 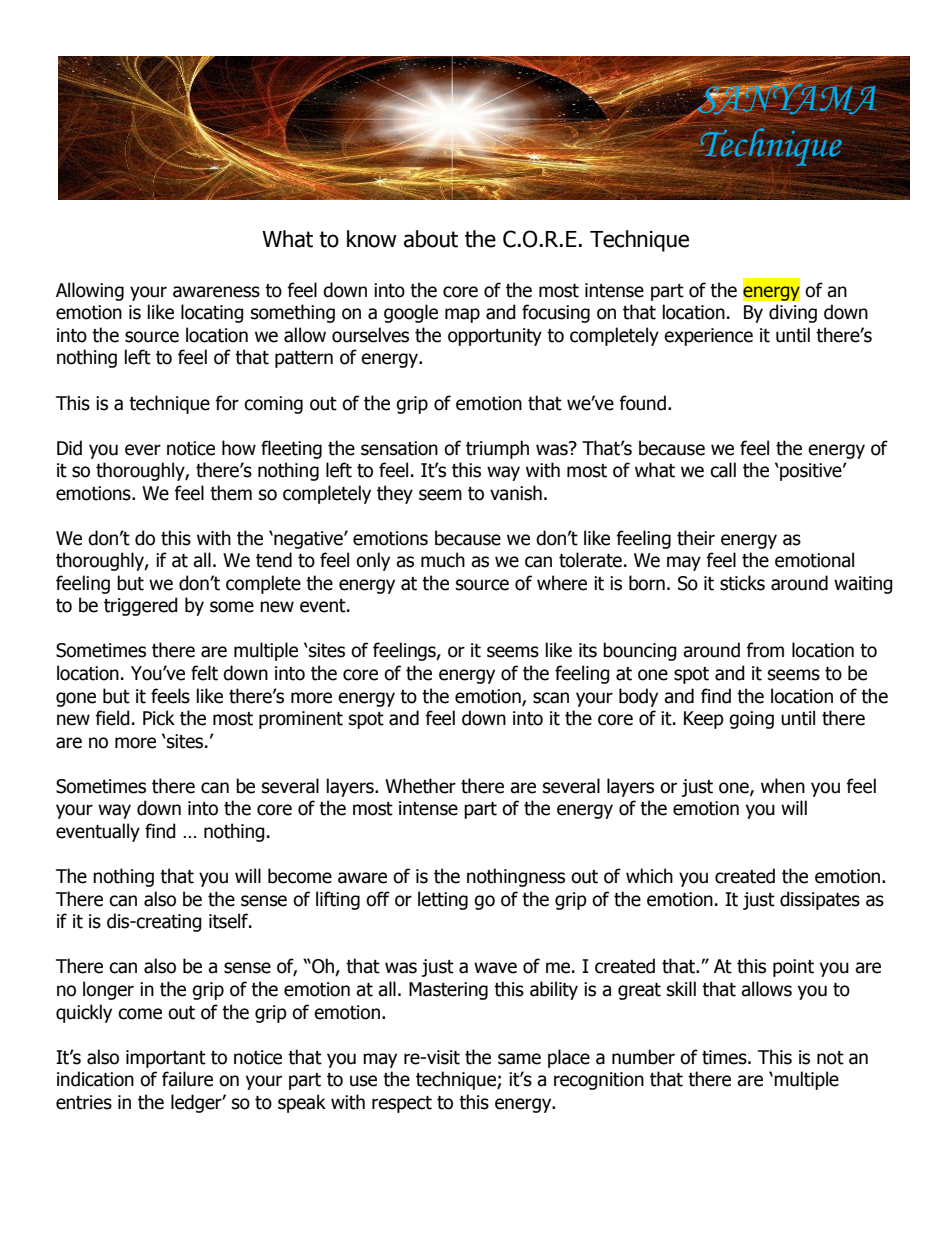 What do you see at coordinates (204, 673) in the page?
I see `felt` at bounding box center [204, 673].
